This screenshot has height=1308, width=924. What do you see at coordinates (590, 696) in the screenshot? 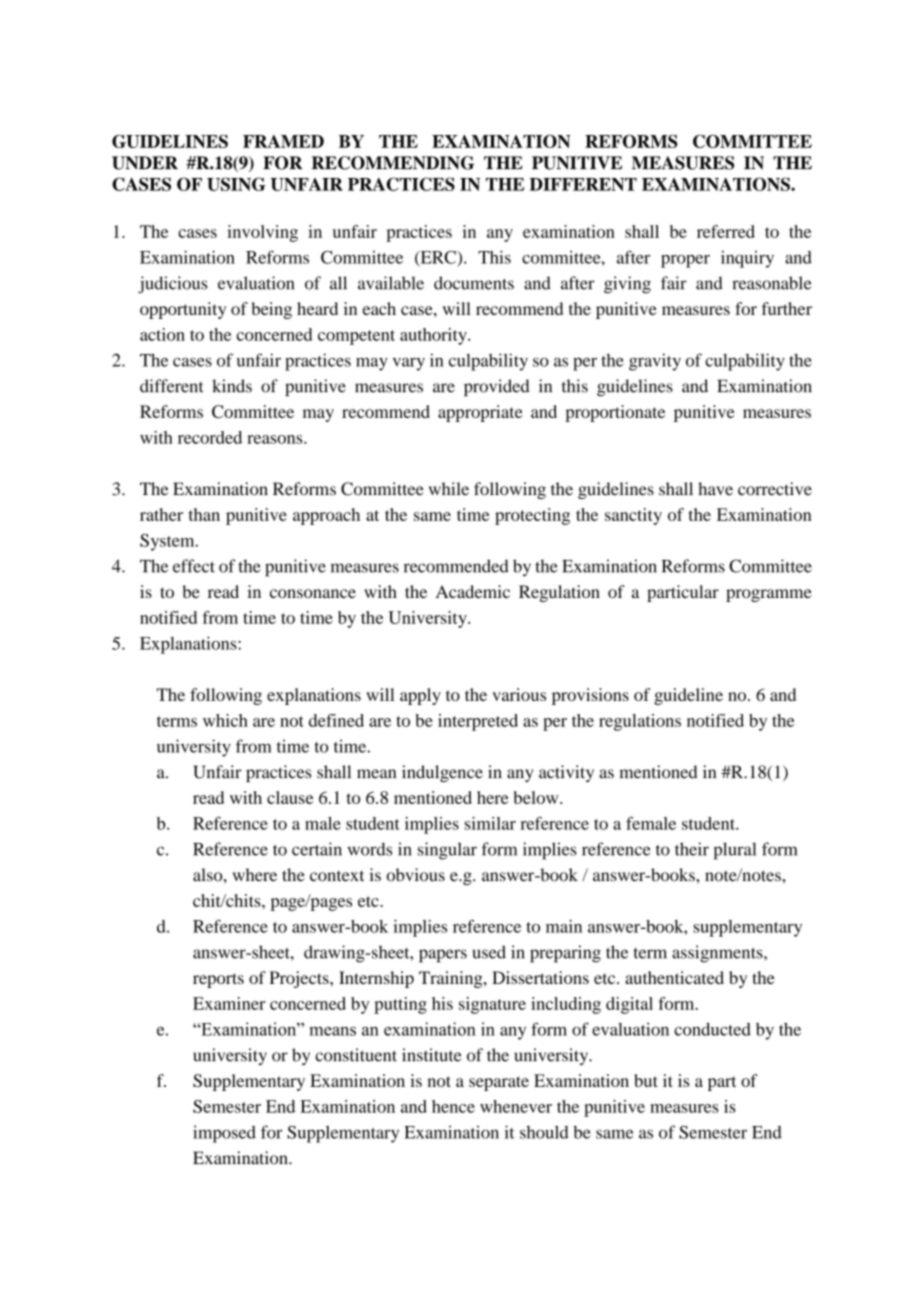
I see `provisions` at bounding box center [590, 696].
